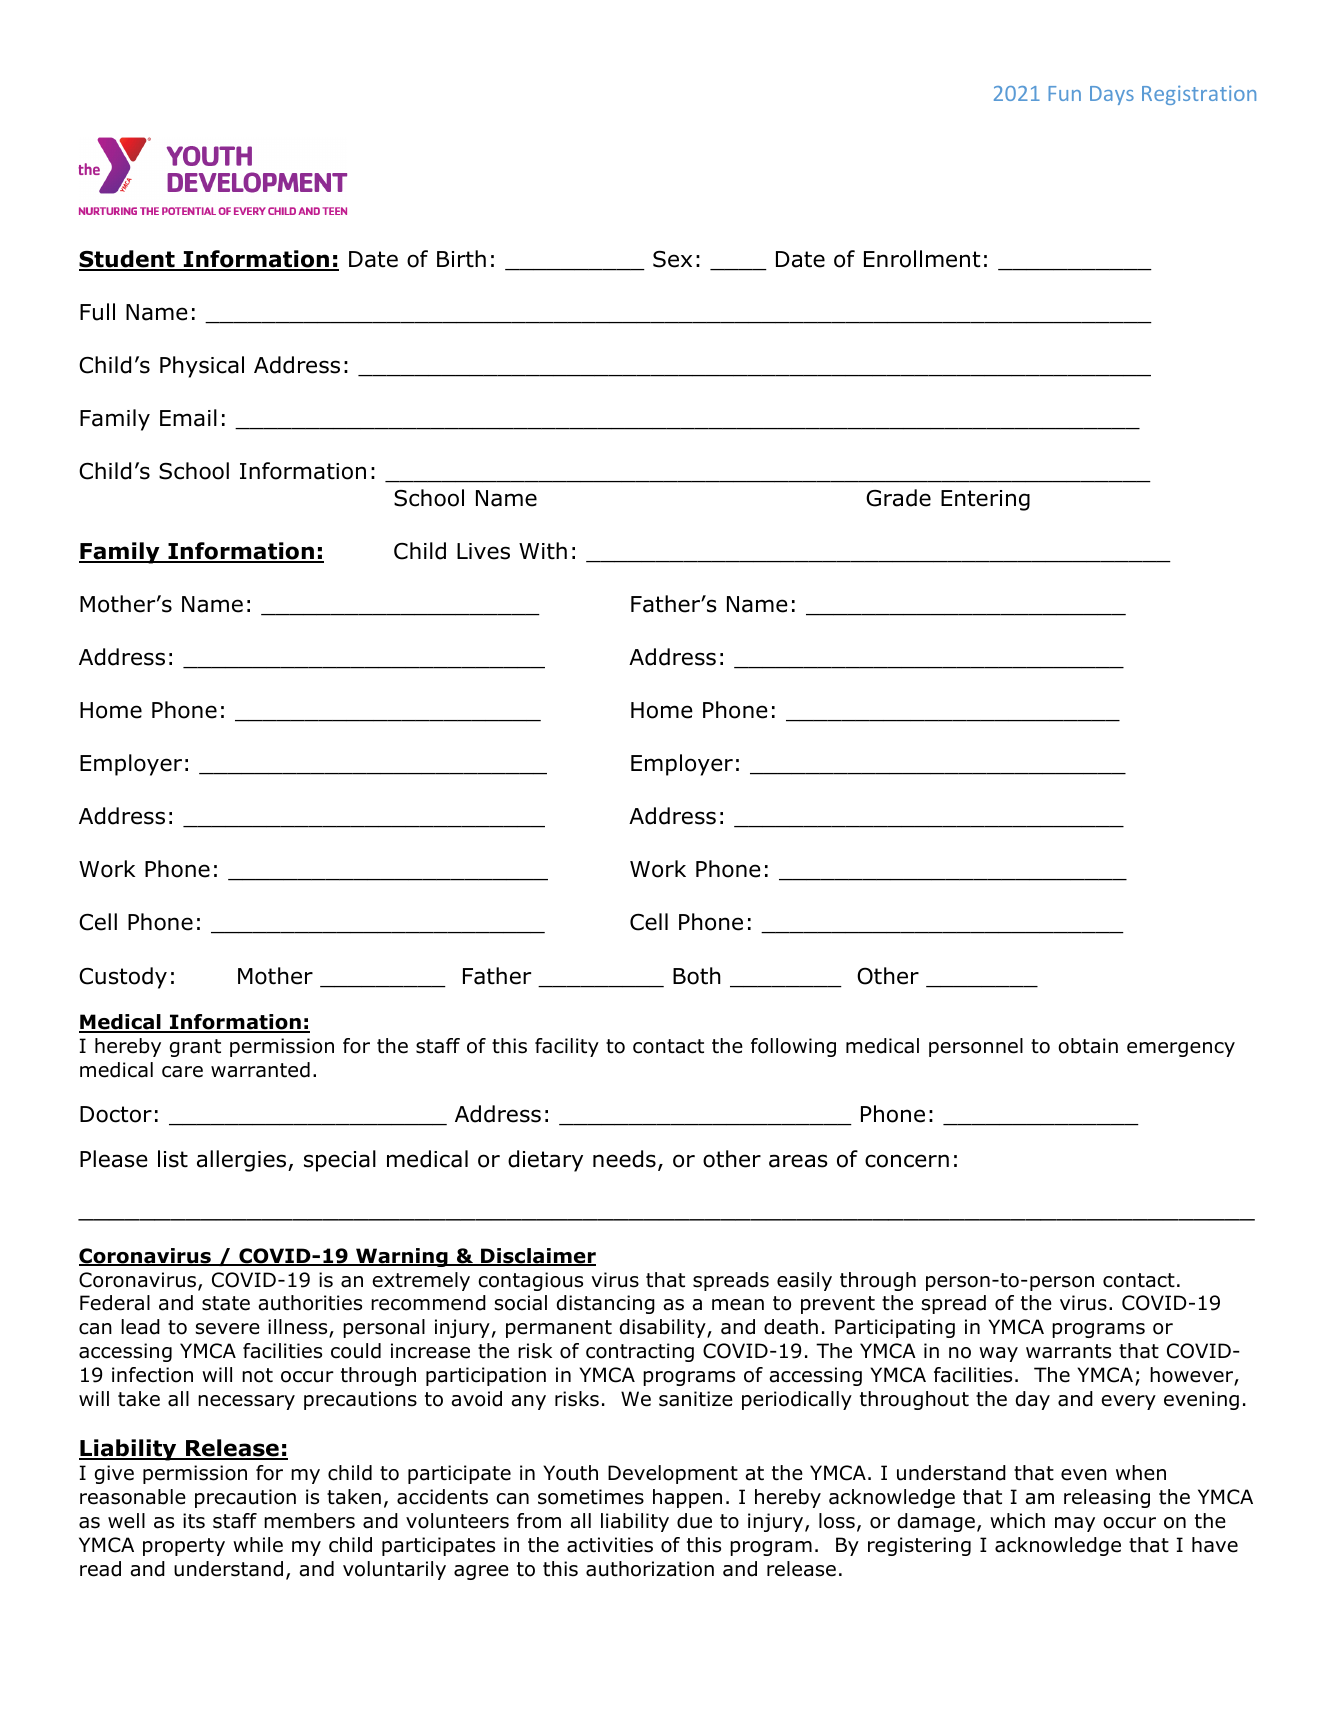 The image size is (1337, 1730). Describe the element at coordinates (1088, 1046) in the screenshot. I see `obtain` at that location.
